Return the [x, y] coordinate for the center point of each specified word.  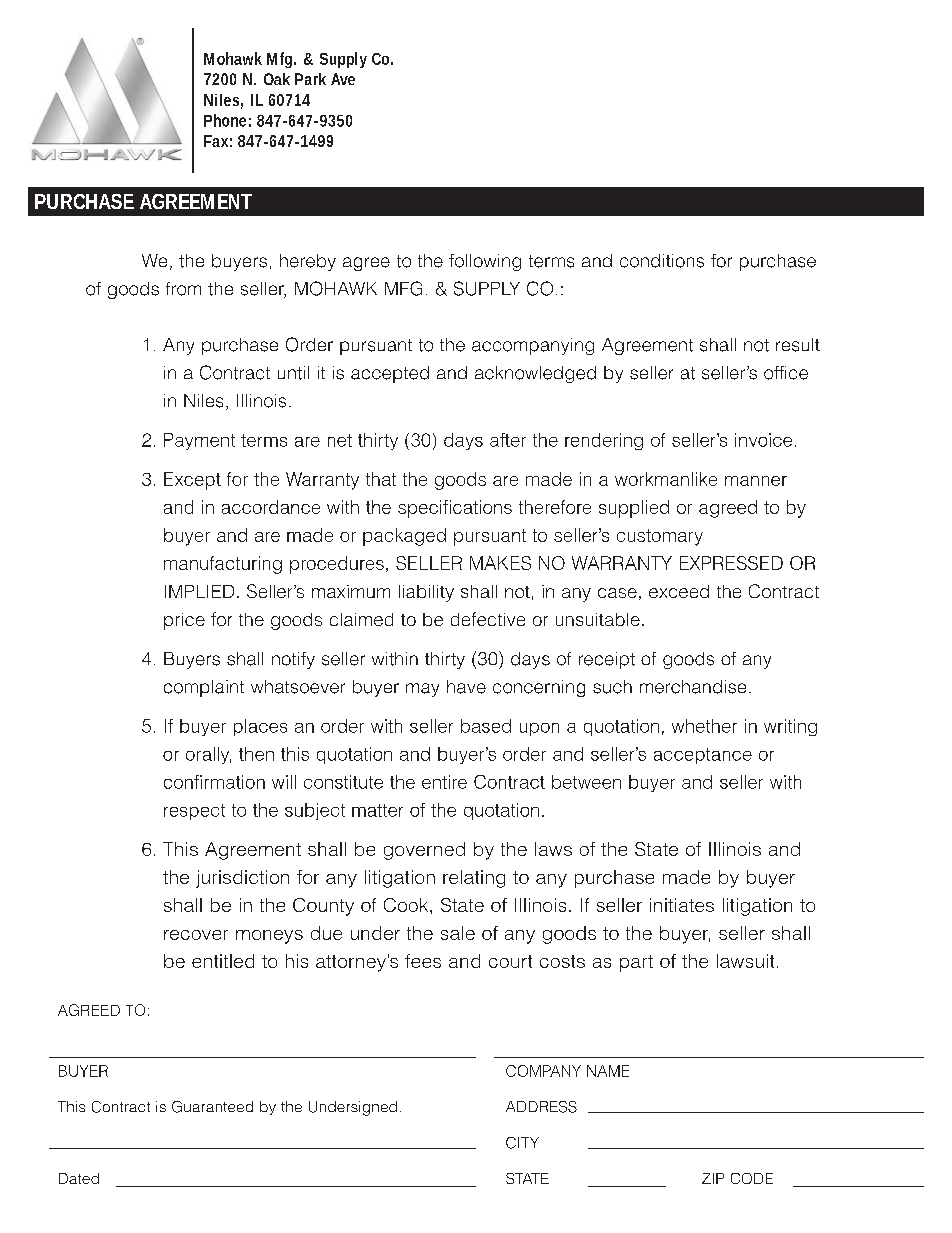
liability [426, 593]
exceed [679, 591]
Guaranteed [212, 1107]
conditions [662, 261]
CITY [522, 1143]
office [786, 373]
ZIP [713, 1178]
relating [474, 879]
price [184, 621]
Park [310, 79]
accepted [390, 374]
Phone [225, 120]
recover [196, 935]
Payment [199, 441]
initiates [682, 905]
